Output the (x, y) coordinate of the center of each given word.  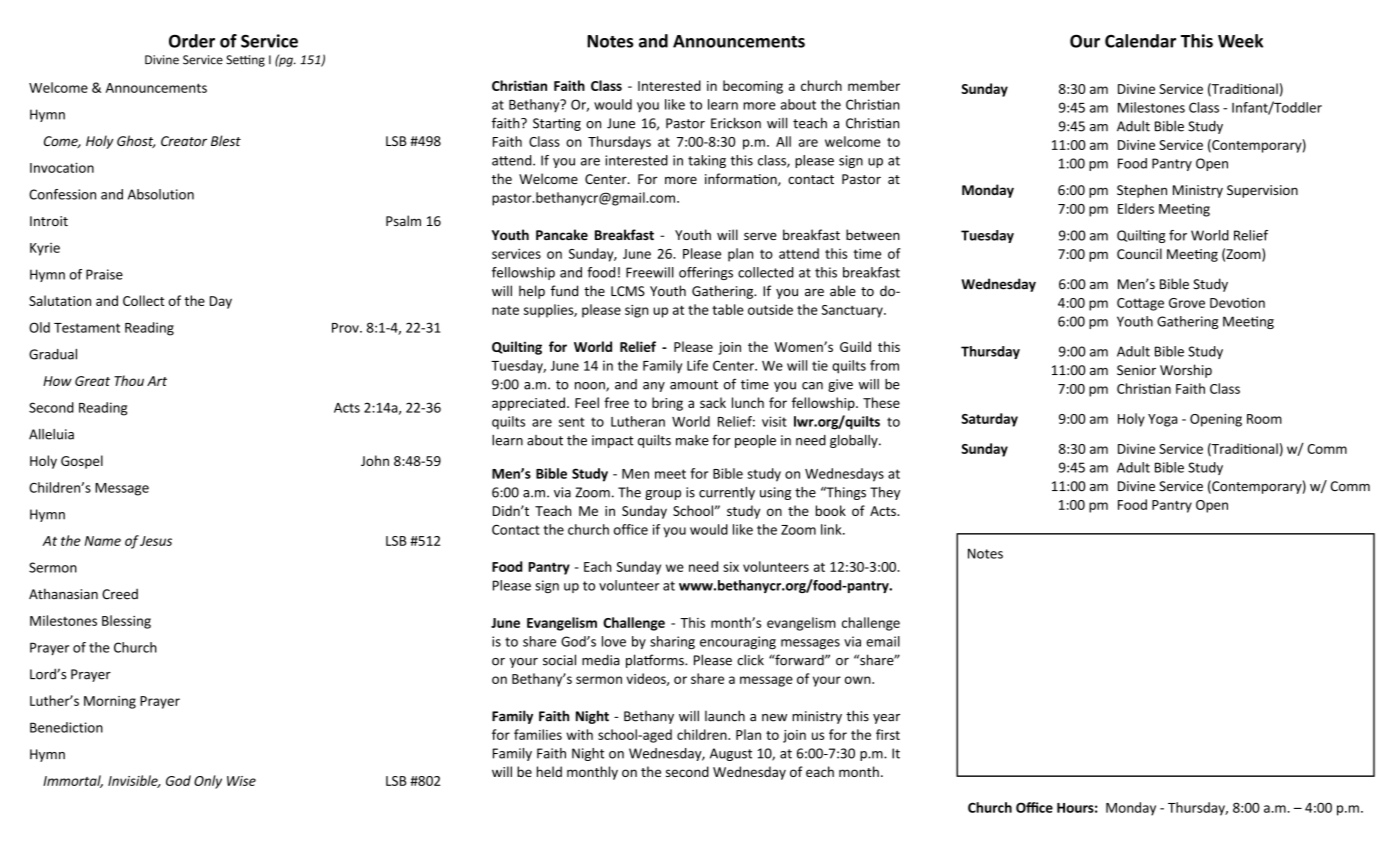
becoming (753, 87)
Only (208, 782)
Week (1240, 41)
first (888, 734)
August (731, 754)
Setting (245, 61)
